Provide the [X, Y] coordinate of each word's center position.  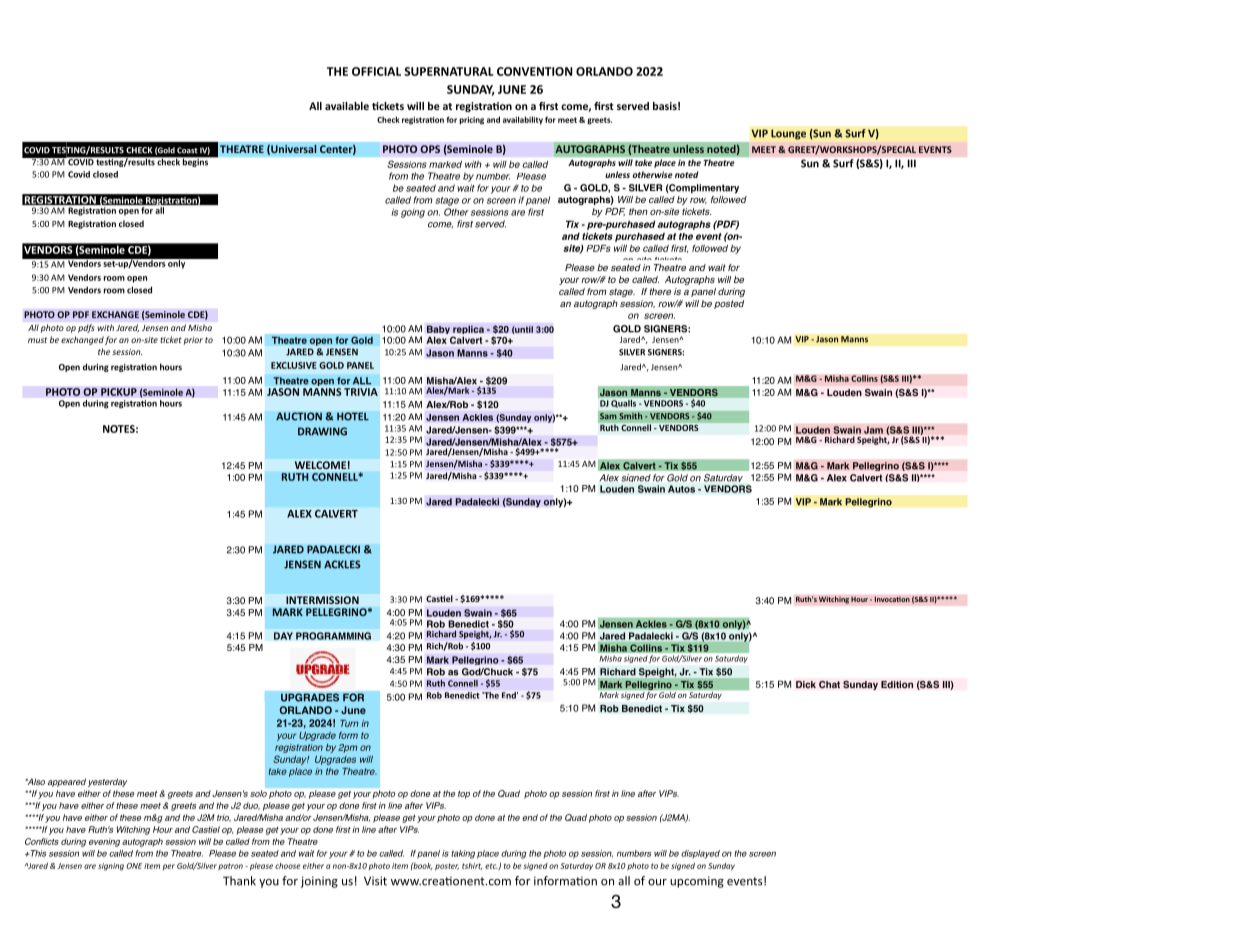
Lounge [788, 134]
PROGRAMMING [333, 636]
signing [111, 867]
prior [192, 341]
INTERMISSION [322, 600]
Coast [187, 150]
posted [729, 304]
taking [463, 854]
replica [468, 331]
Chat [829, 684]
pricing [471, 121]
